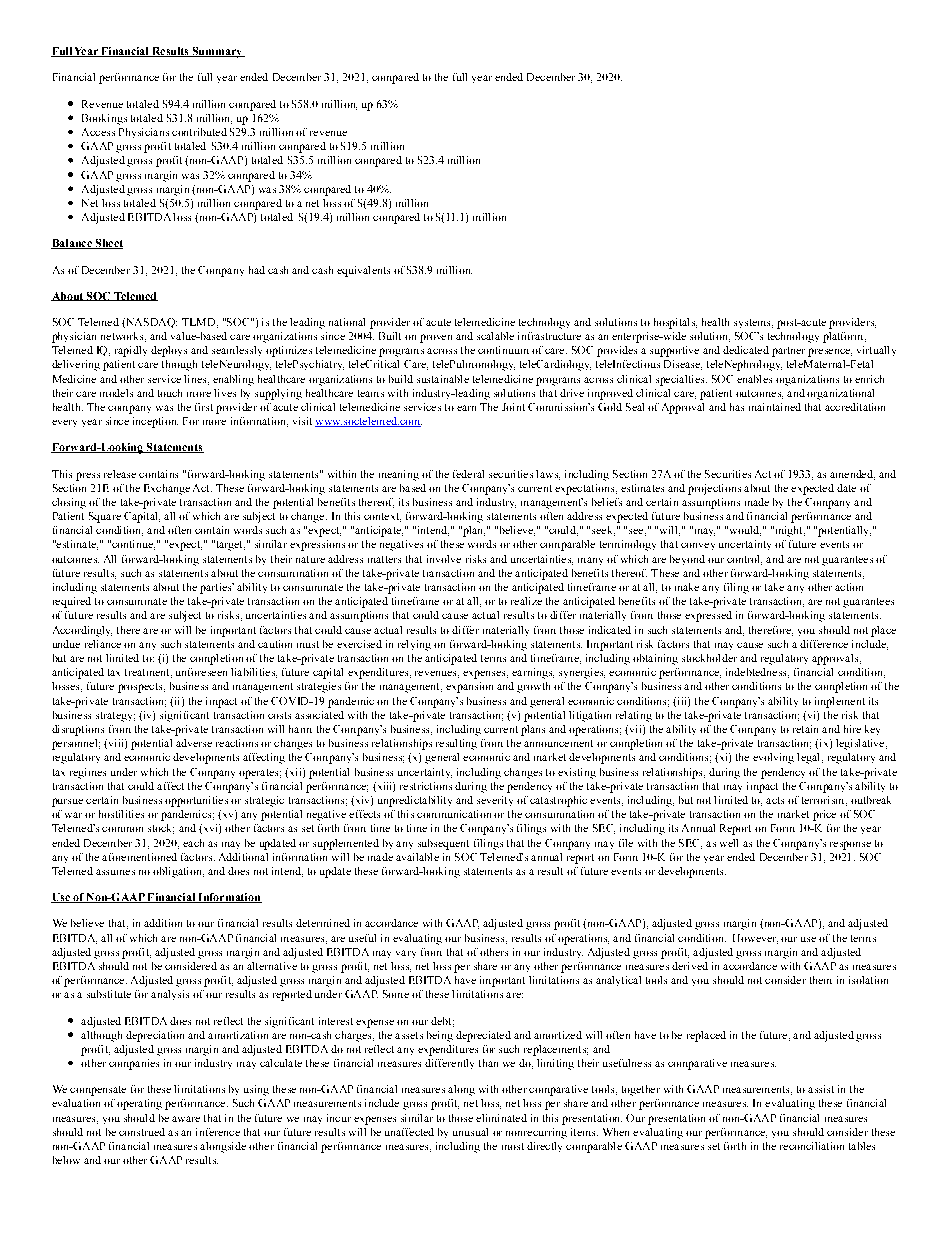  What do you see at coordinates (744, 560) in the image?
I see `control` at bounding box center [744, 560].
